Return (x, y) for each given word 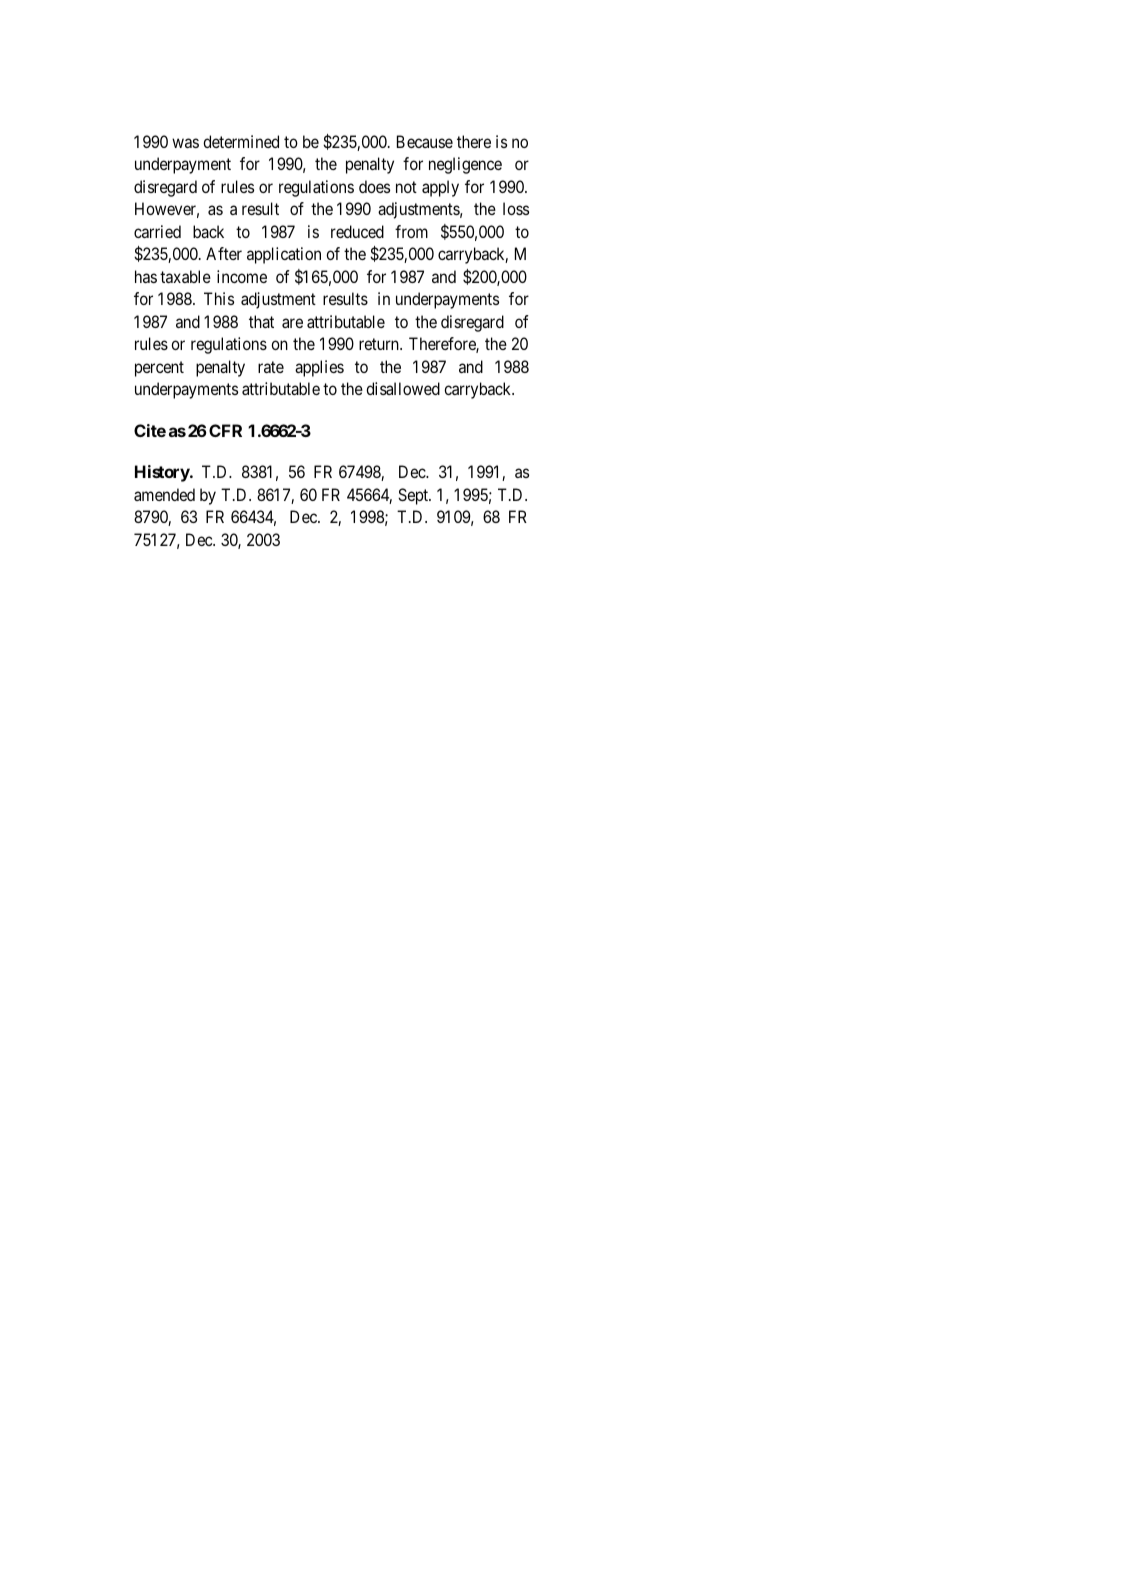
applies (319, 368)
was (185, 143)
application (284, 255)
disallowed (403, 388)
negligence (465, 165)
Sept (414, 496)
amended (164, 494)
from (411, 231)
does (374, 186)
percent (159, 369)
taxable (185, 276)
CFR (225, 430)
